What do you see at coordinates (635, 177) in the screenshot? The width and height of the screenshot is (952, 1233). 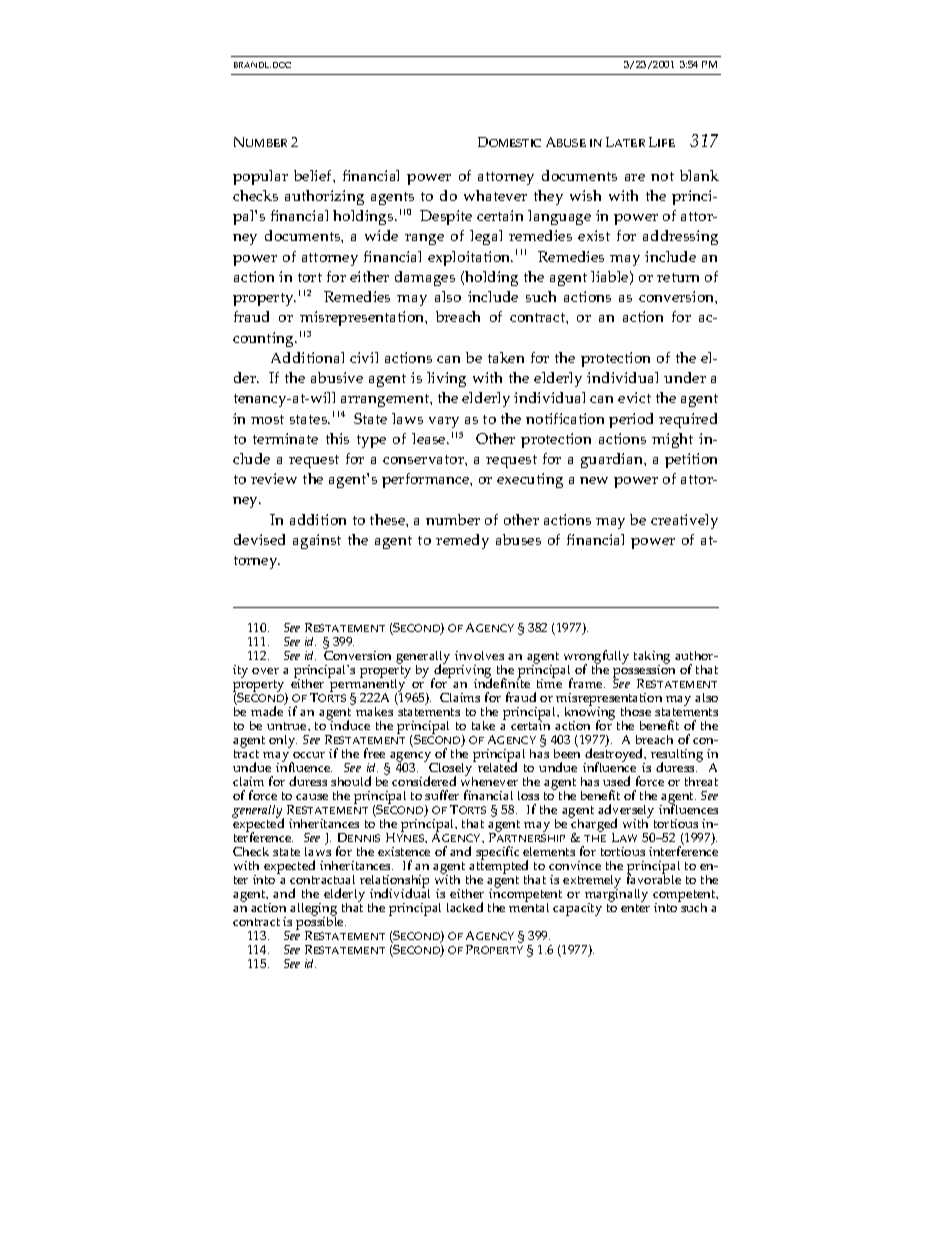 I see `are` at bounding box center [635, 177].
